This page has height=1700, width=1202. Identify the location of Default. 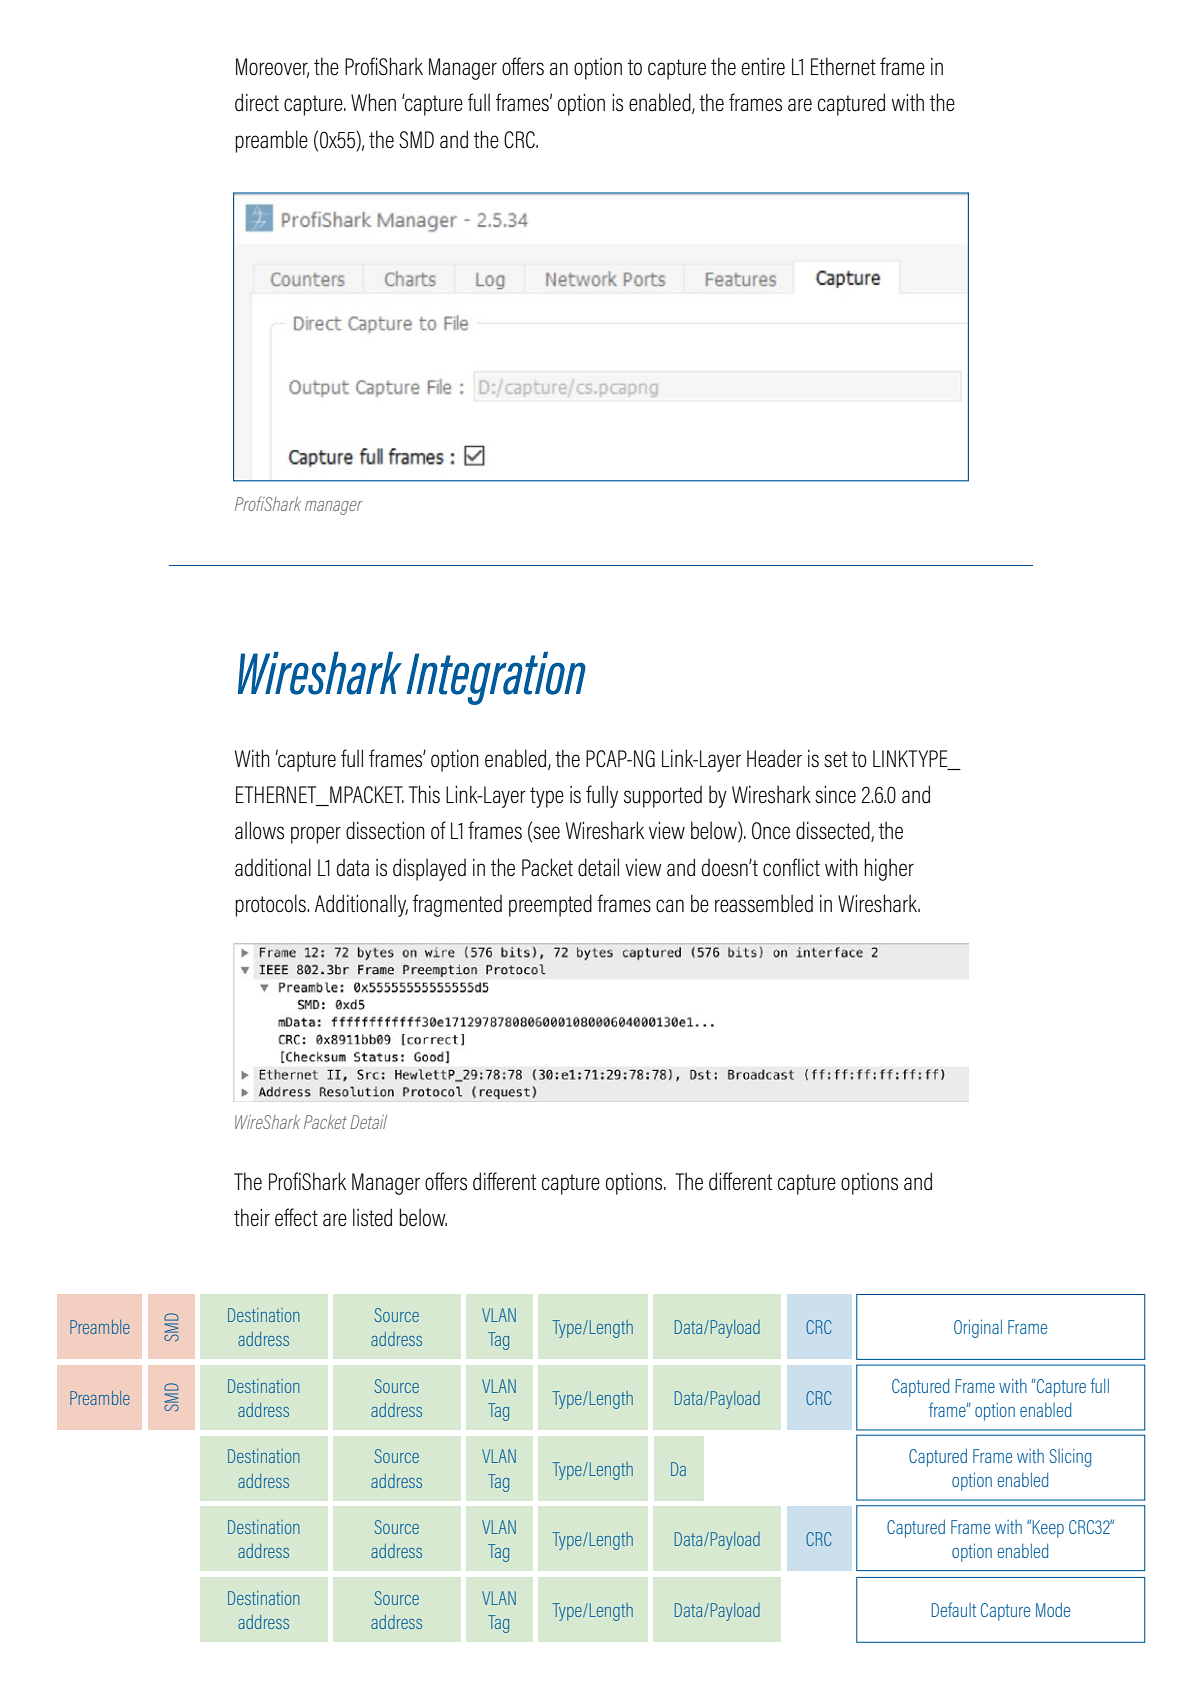
(953, 1609).
